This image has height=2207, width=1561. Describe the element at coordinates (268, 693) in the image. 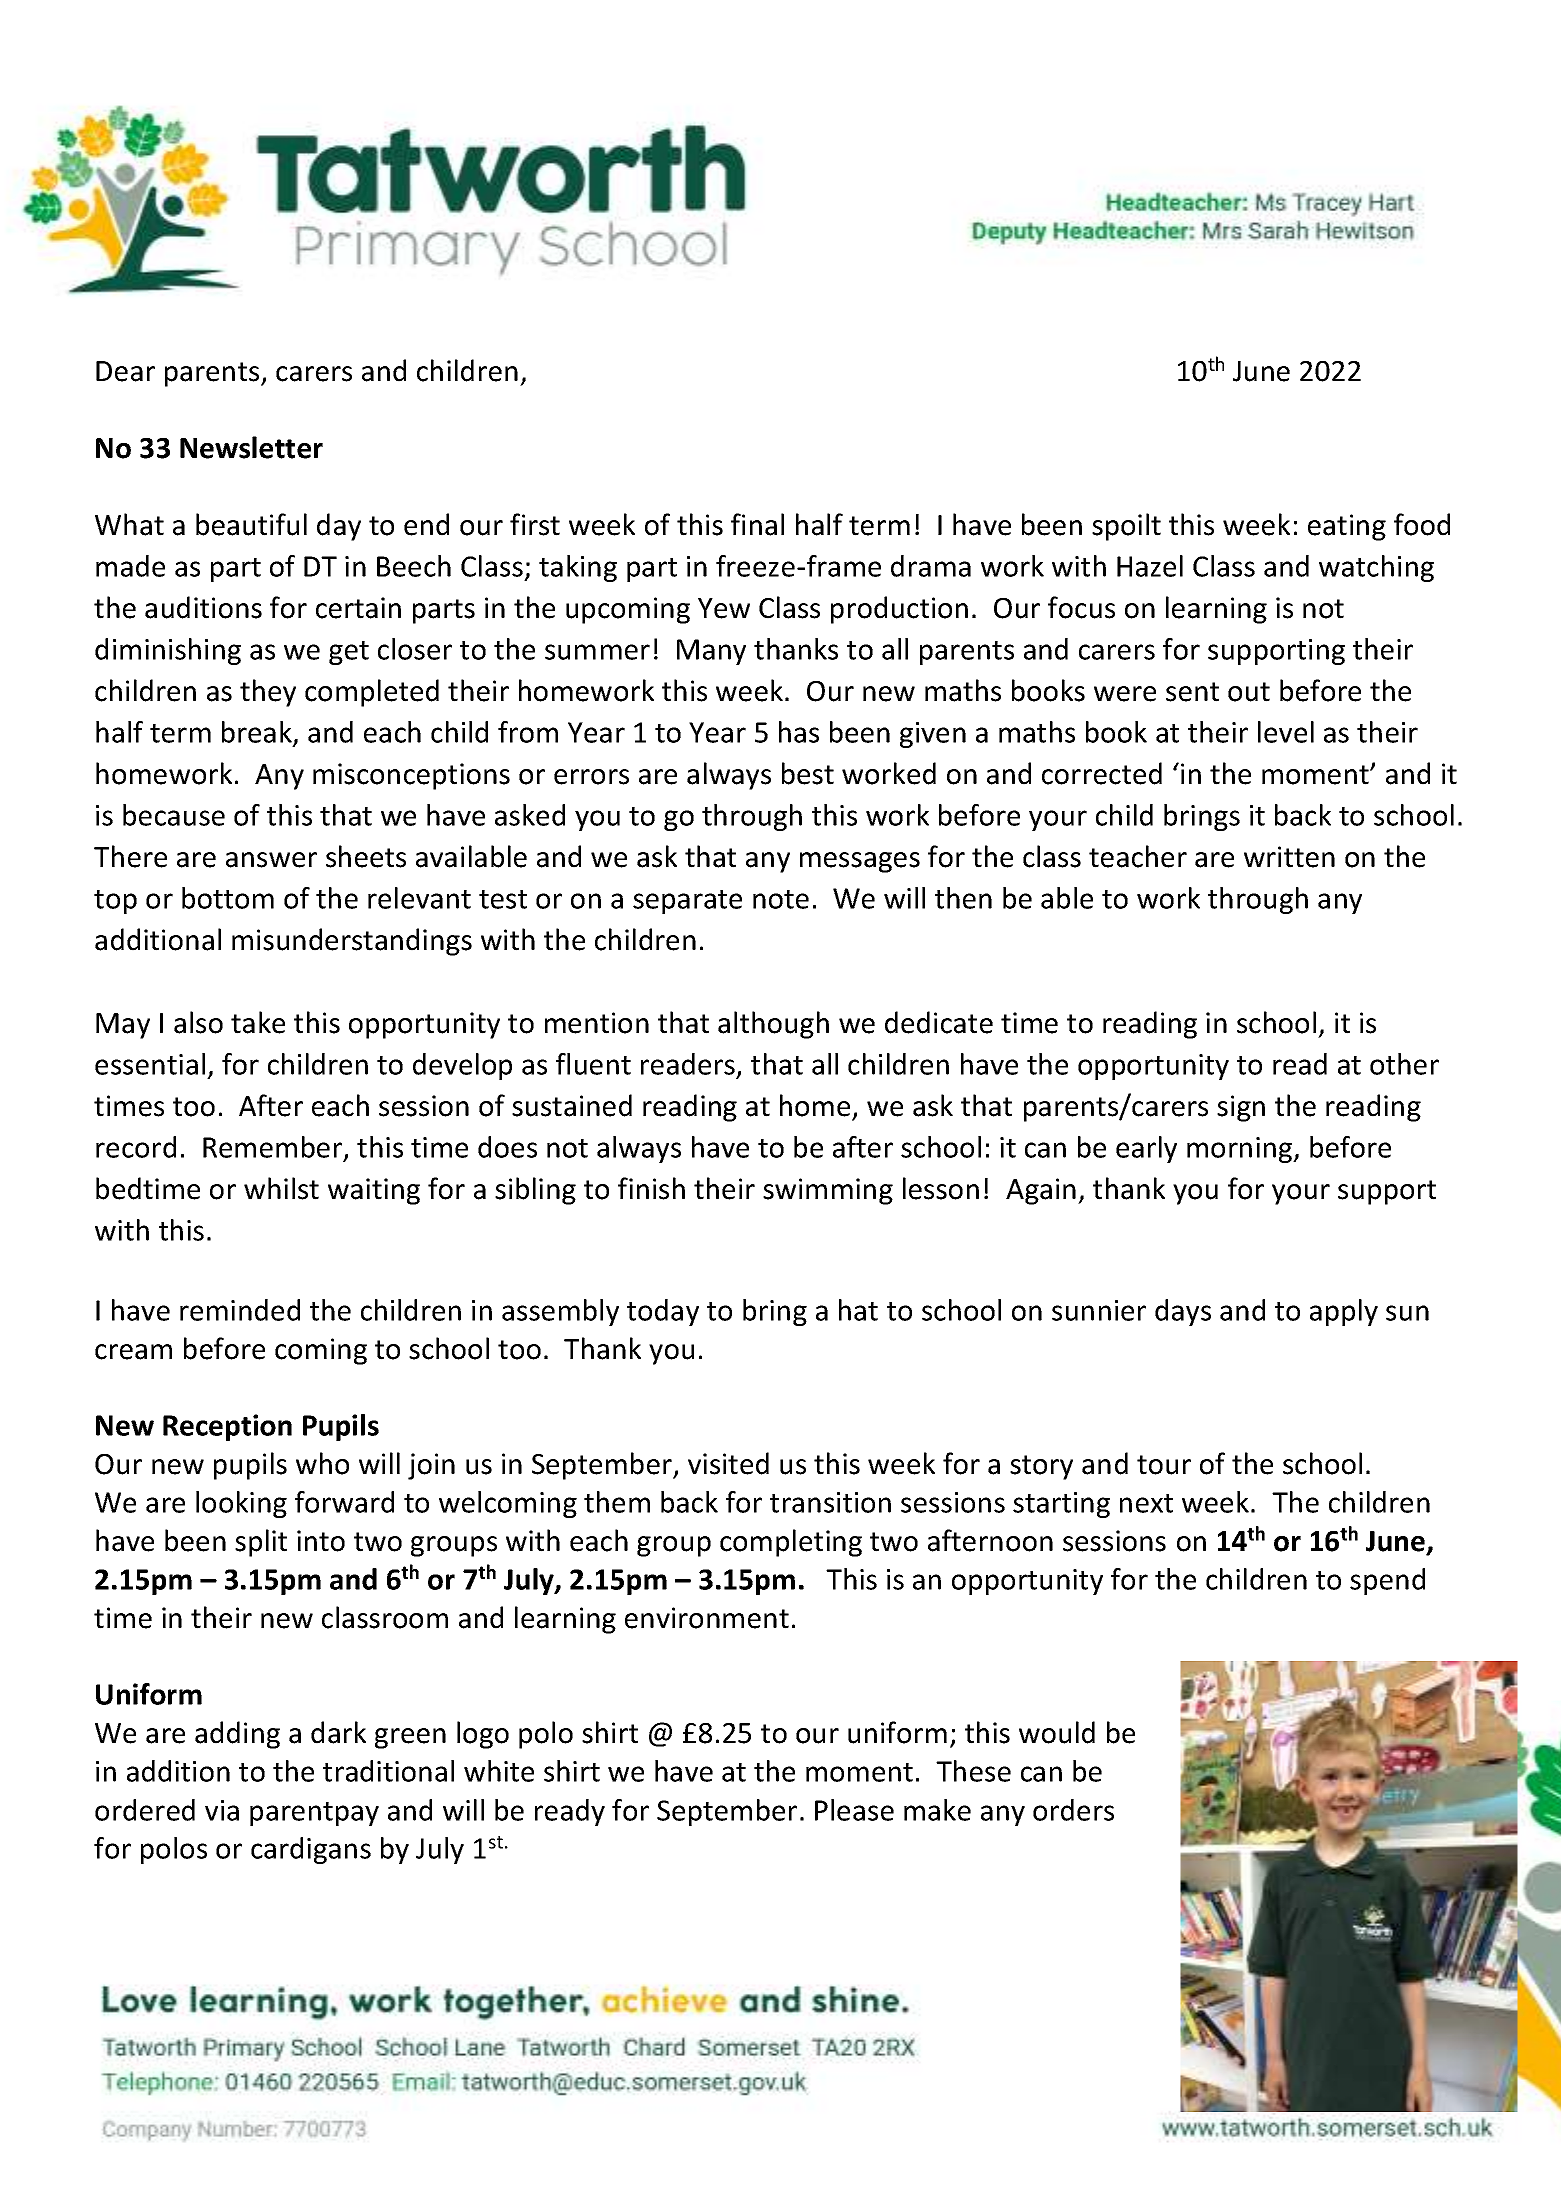

I see `they` at that location.
